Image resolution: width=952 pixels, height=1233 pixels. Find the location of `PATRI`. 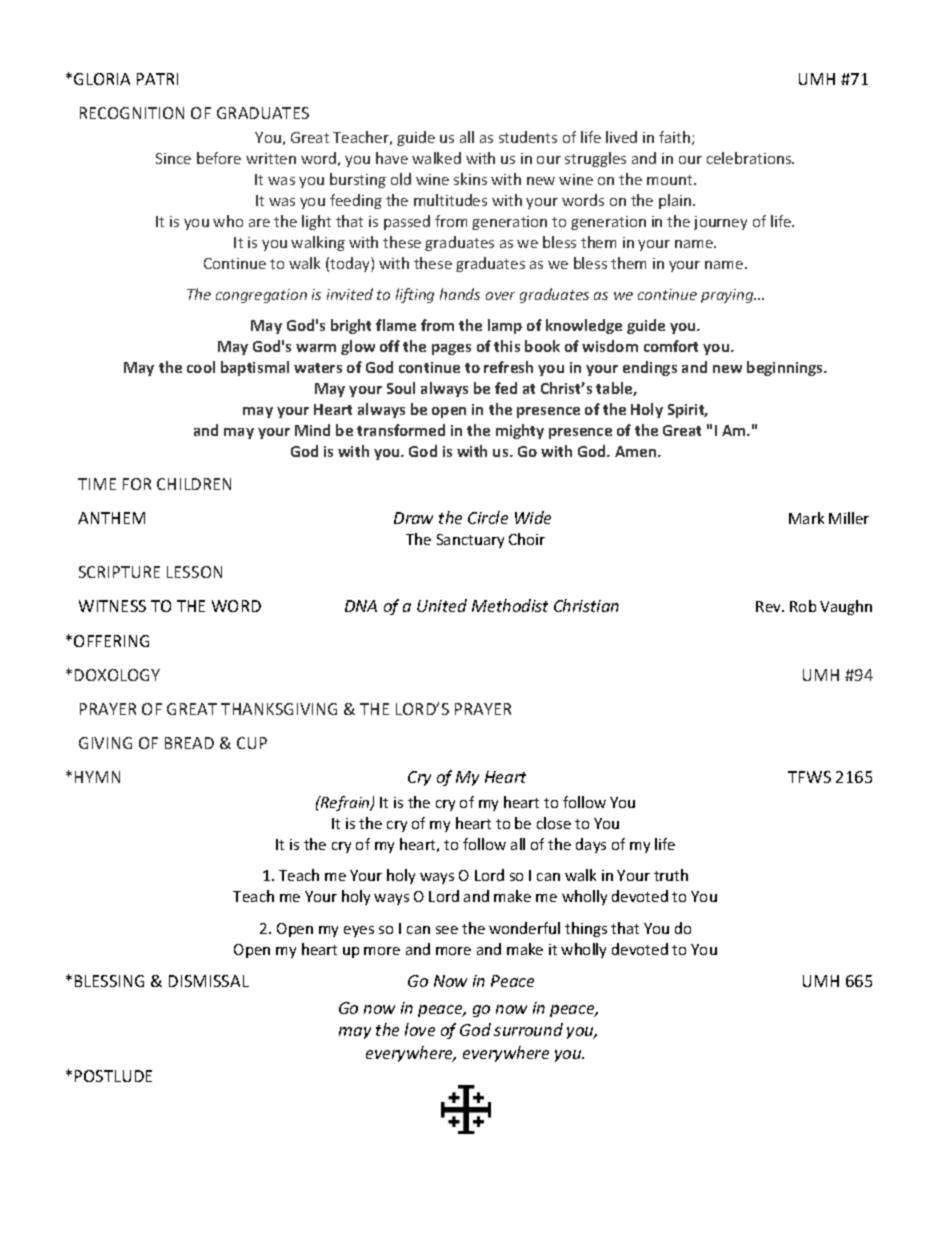

PATRI is located at coordinates (157, 79).
